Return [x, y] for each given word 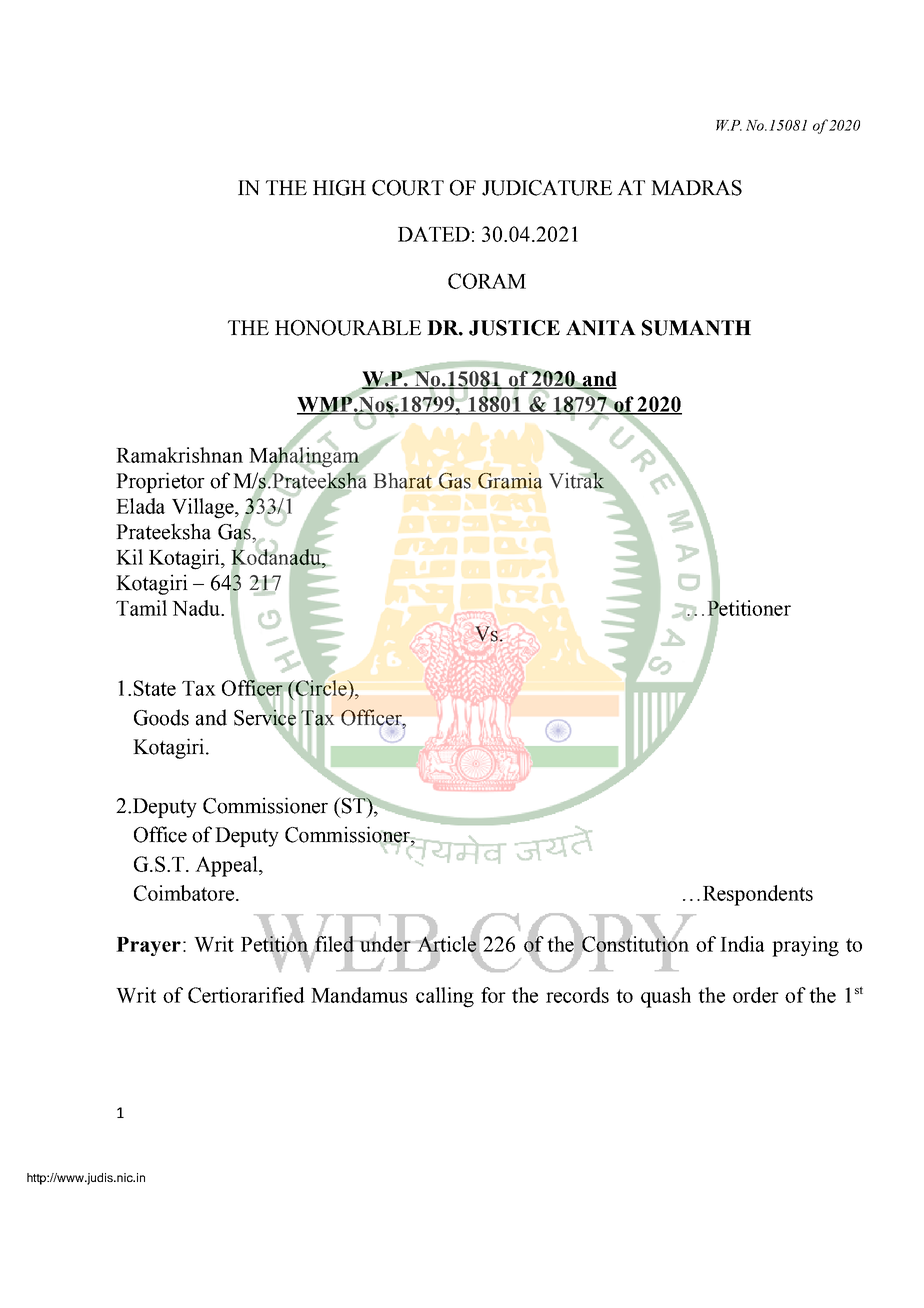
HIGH [339, 188]
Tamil [141, 608]
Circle [321, 688]
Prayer [148, 946]
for [493, 995]
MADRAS [696, 188]
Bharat [403, 481]
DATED [434, 234]
